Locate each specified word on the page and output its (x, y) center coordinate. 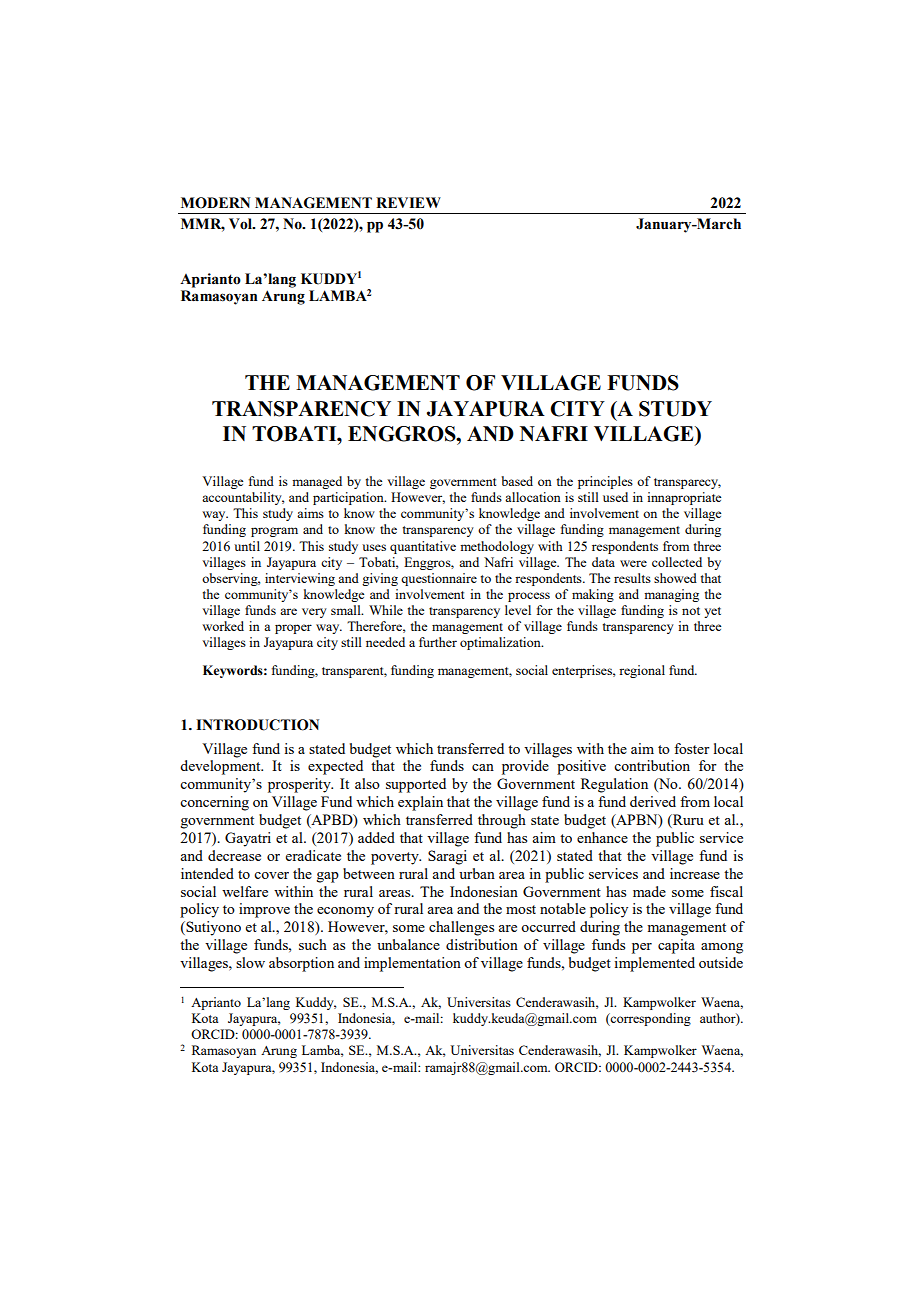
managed (317, 482)
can (483, 767)
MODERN (215, 203)
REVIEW (408, 202)
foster (692, 748)
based (517, 481)
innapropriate (684, 498)
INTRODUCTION (257, 725)
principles (605, 482)
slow (250, 962)
